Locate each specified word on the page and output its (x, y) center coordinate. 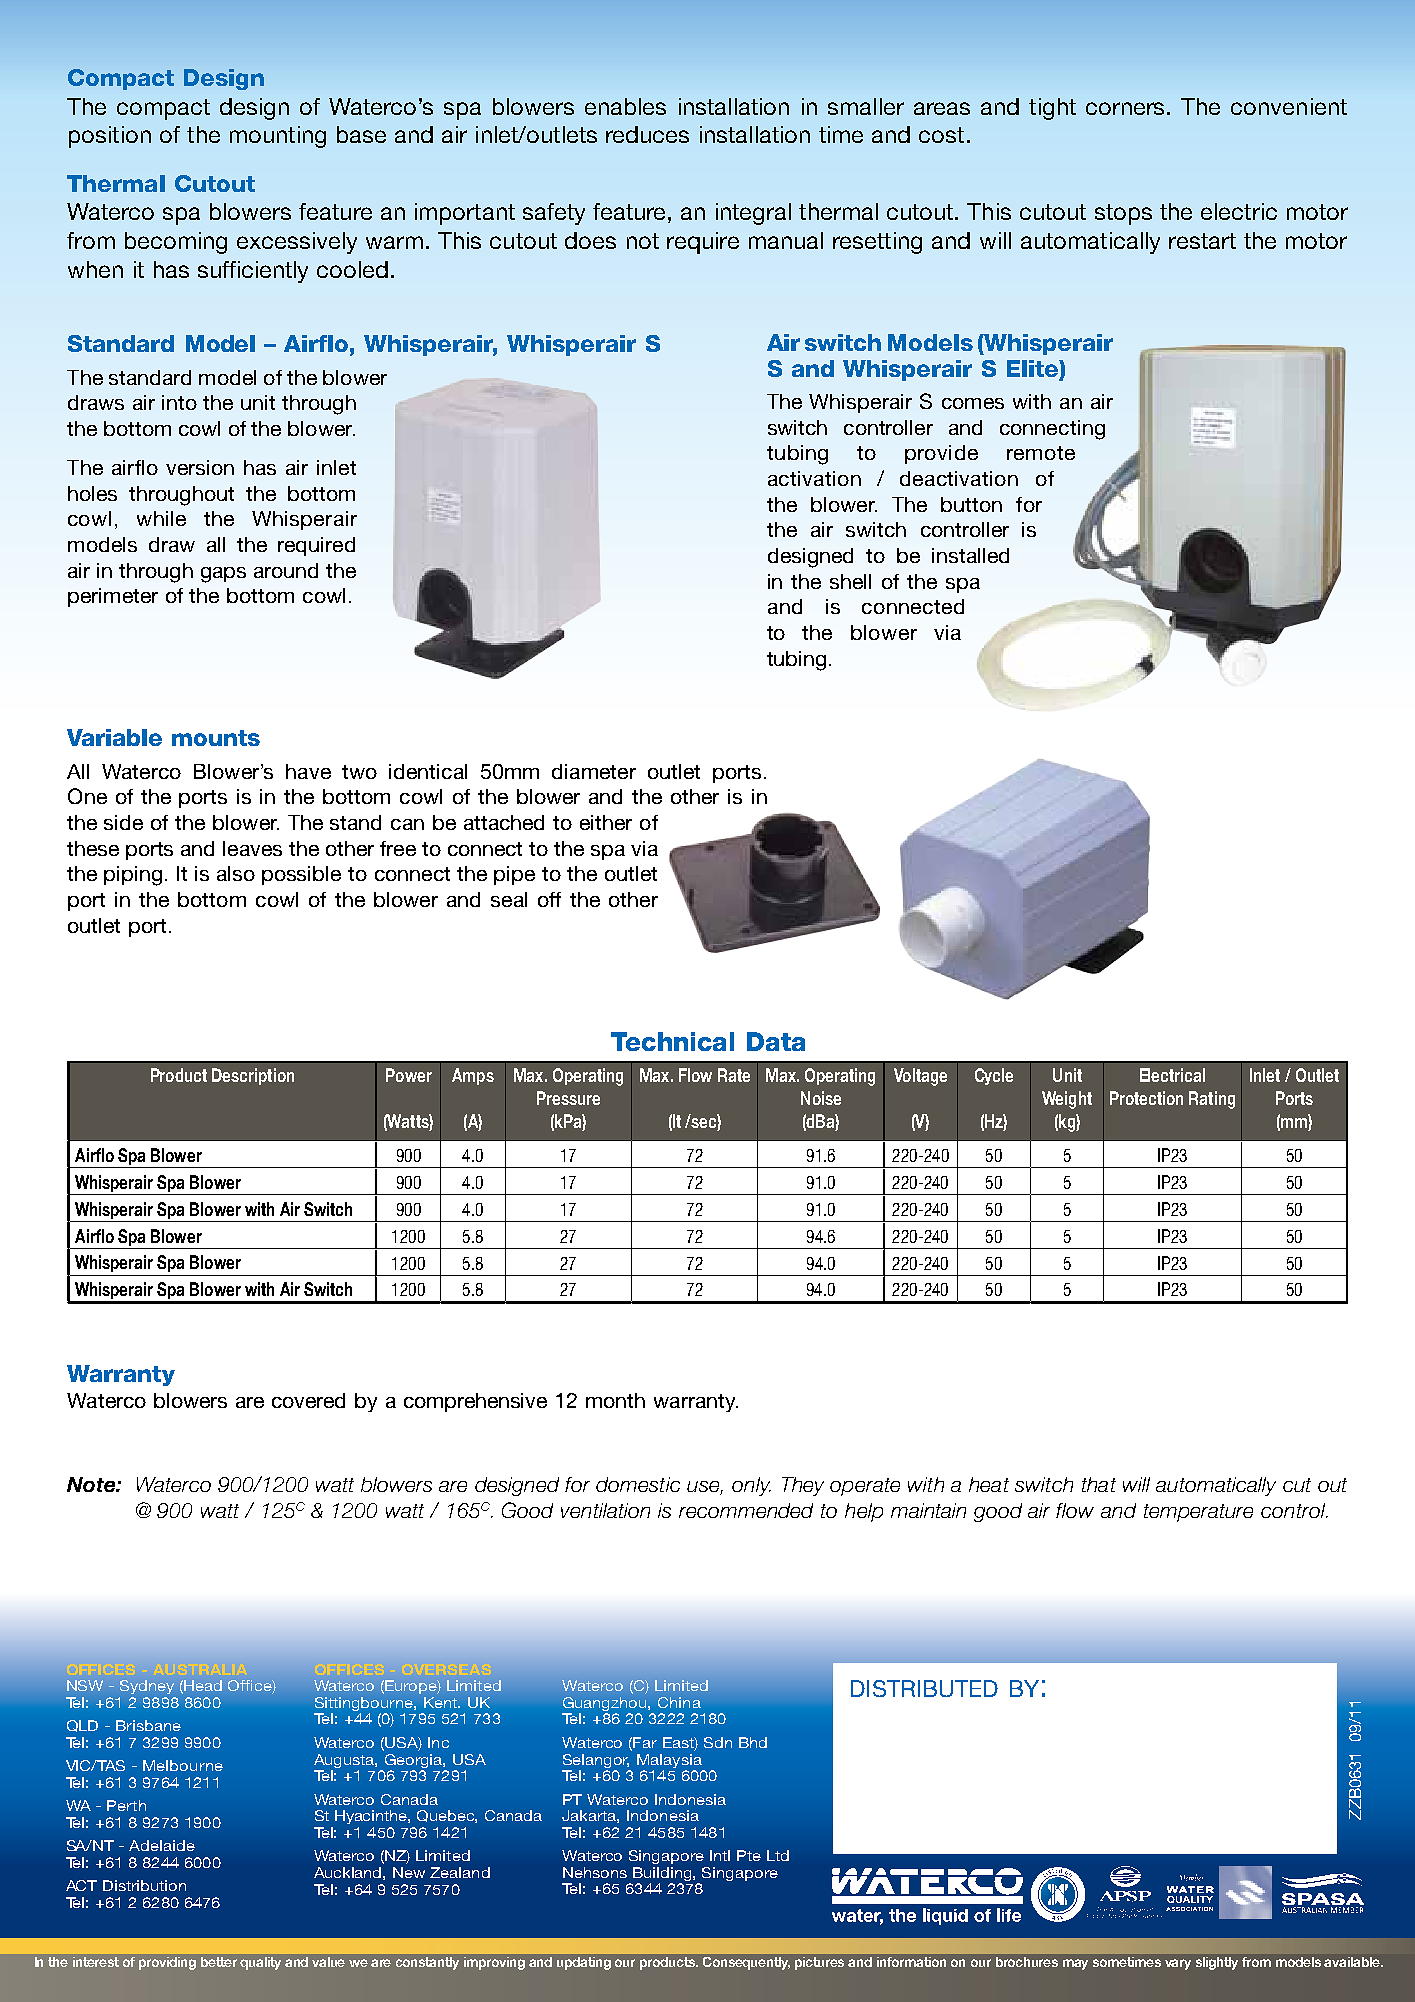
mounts (216, 738)
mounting (278, 137)
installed (970, 555)
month (615, 1400)
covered (308, 1400)
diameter (594, 771)
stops (1123, 214)
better (219, 1962)
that (1099, 1484)
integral (753, 214)
